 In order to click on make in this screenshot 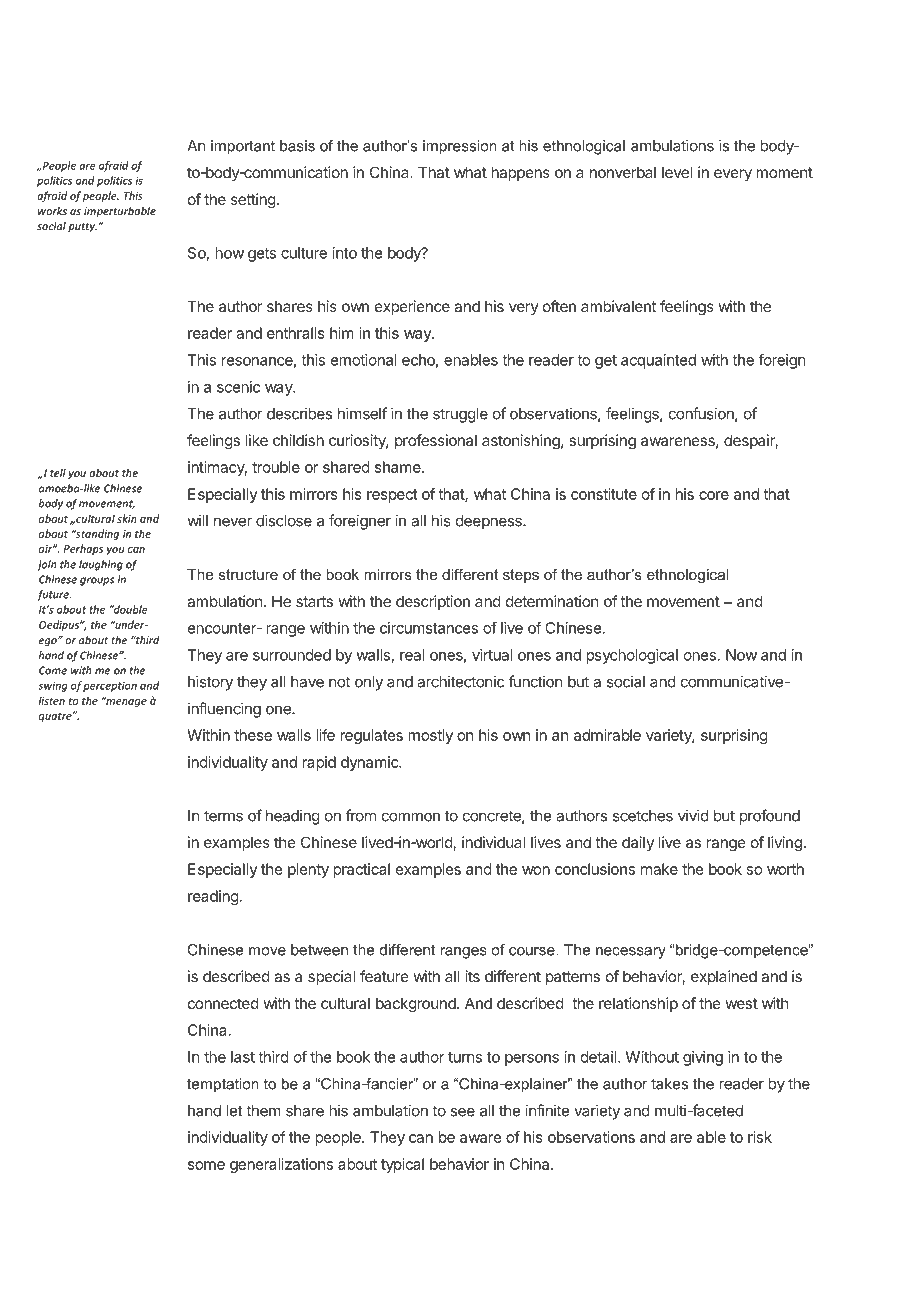, I will do `click(659, 869)`.
